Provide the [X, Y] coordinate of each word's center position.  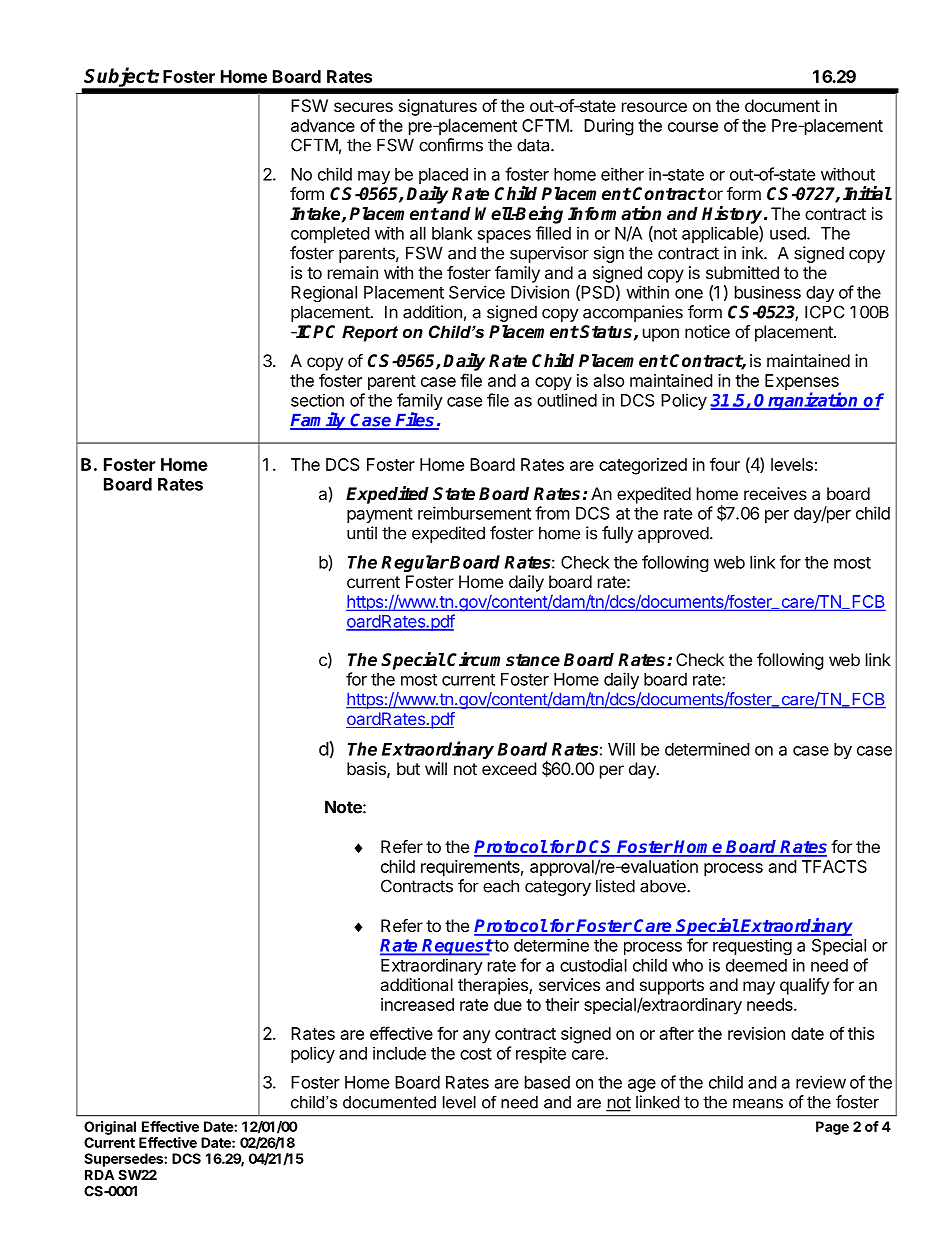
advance [323, 125]
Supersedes [124, 1160]
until [362, 533]
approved [673, 534]
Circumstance [503, 659]
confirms [451, 145]
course [693, 127]
